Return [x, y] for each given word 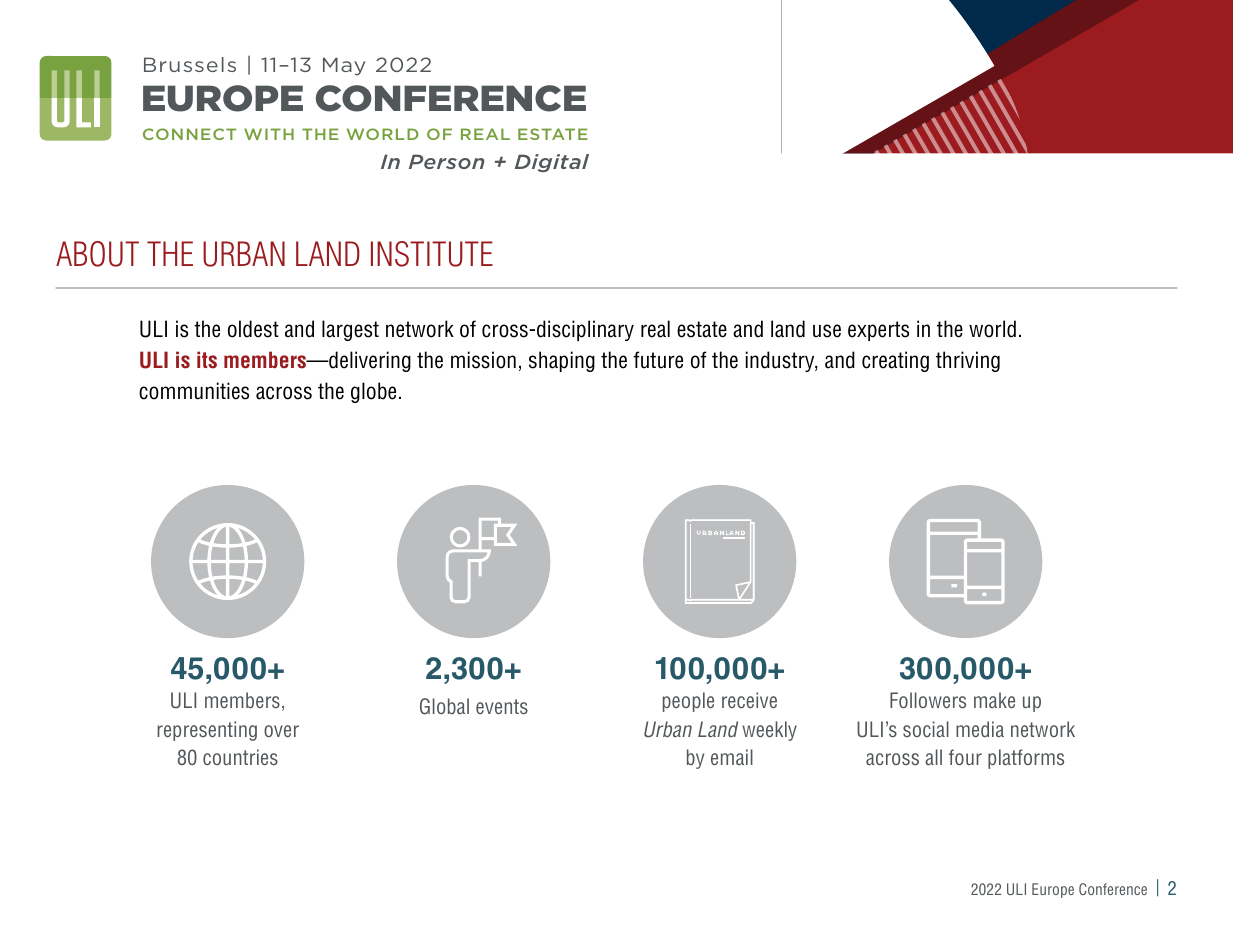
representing [207, 731]
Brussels [190, 64]
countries [240, 757]
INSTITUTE [432, 254]
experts [878, 331]
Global [444, 706]
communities [194, 391]
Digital [552, 163]
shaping [562, 361]
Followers [928, 700]
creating [895, 361]
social [926, 729]
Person [447, 161]
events [502, 706]
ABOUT [97, 254]
